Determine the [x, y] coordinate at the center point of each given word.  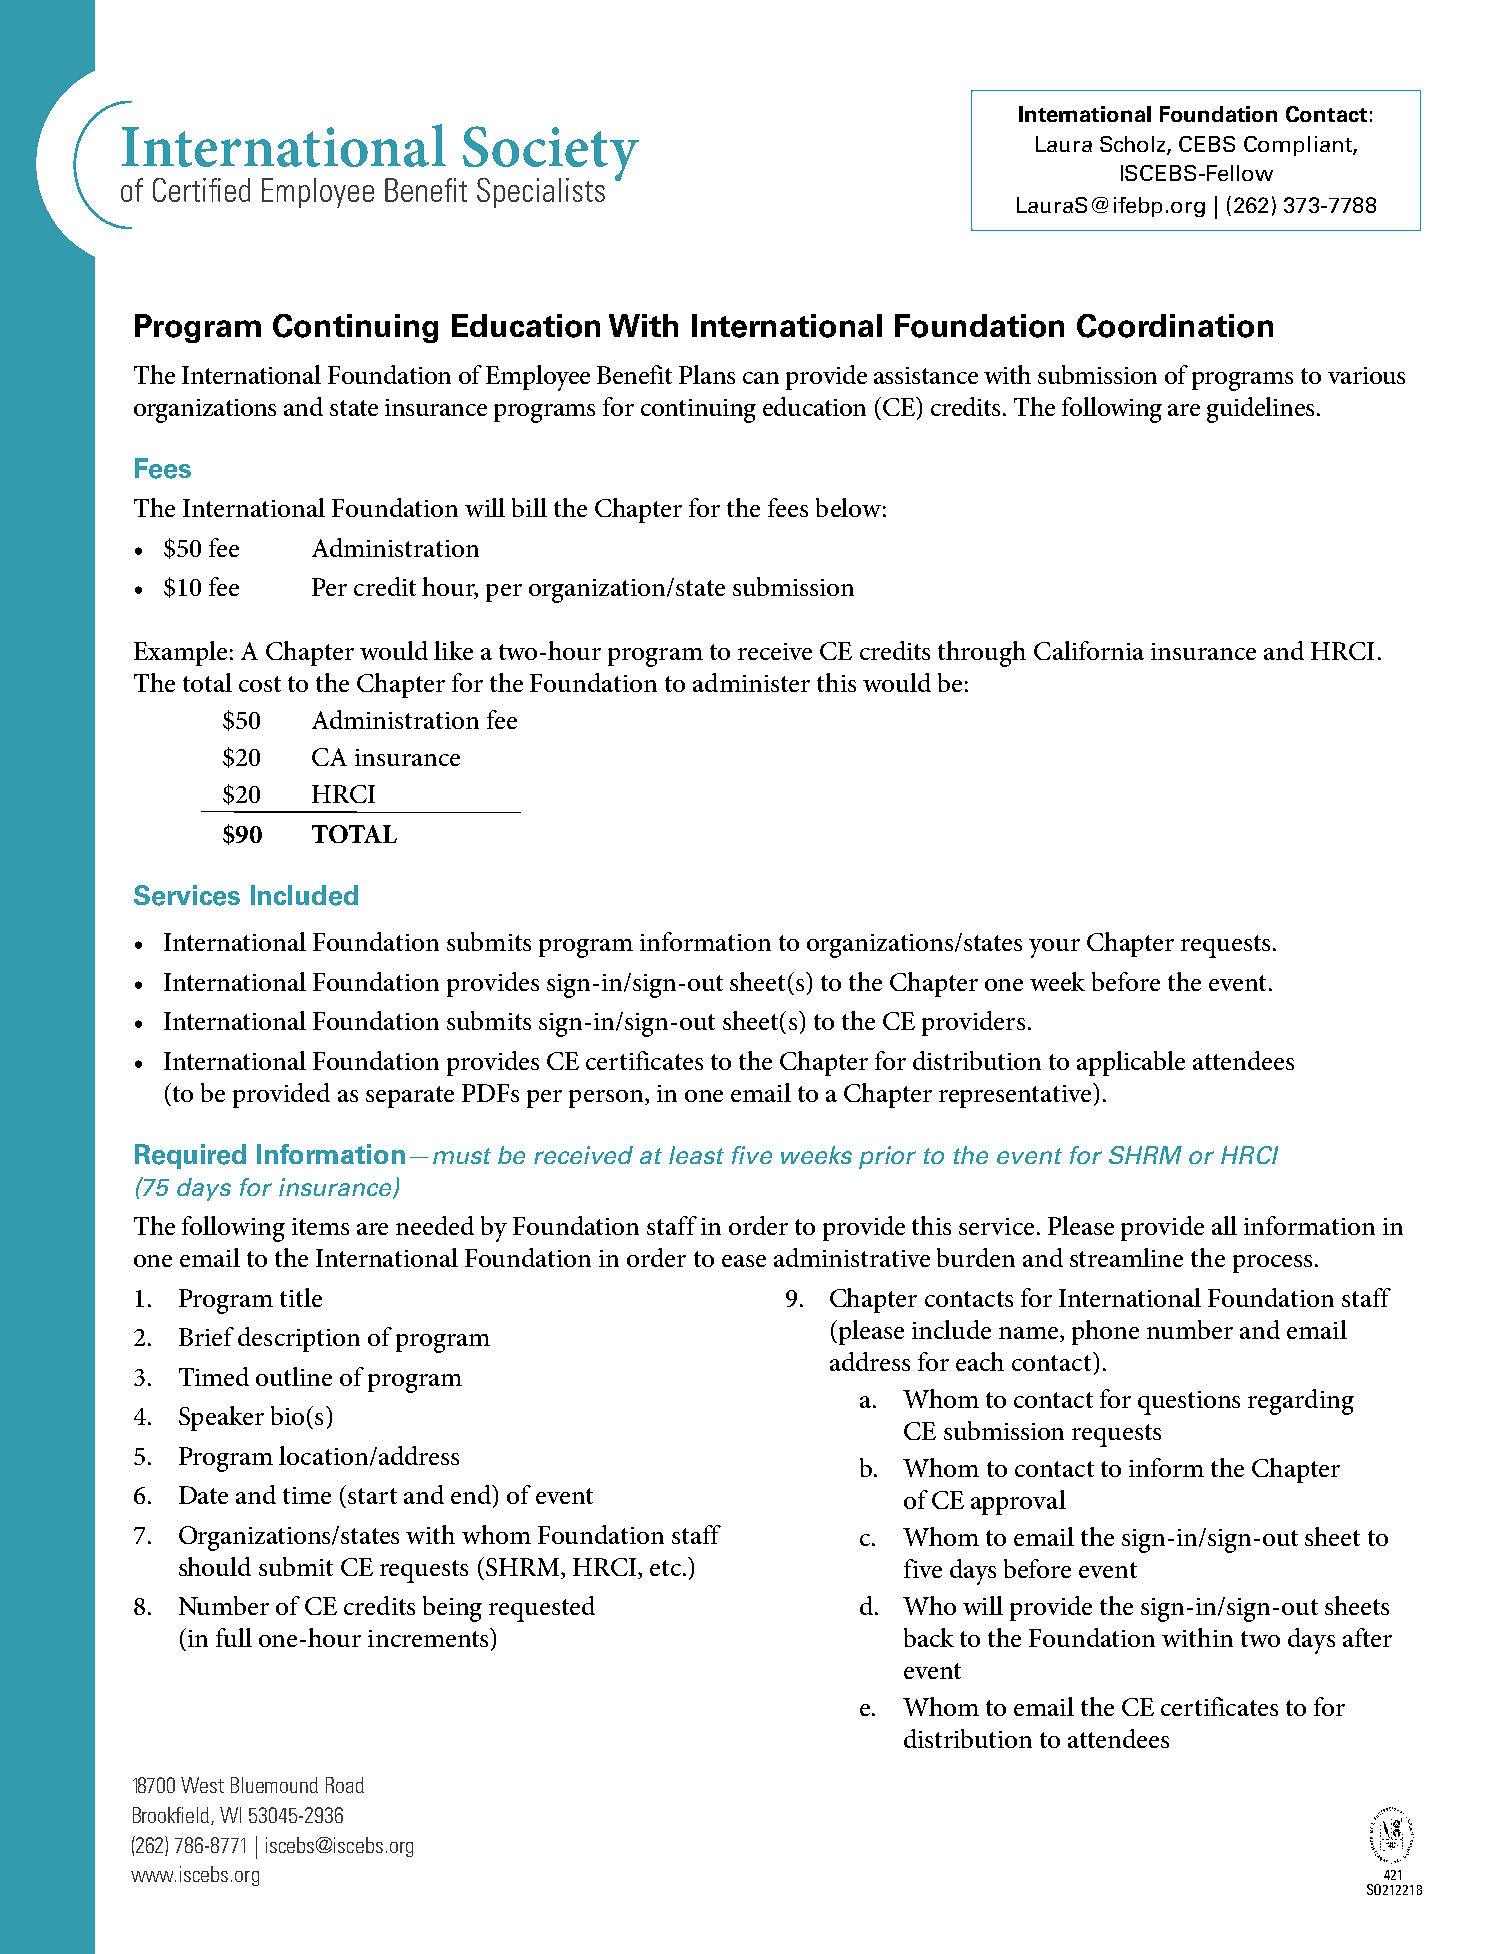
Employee [538, 378]
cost [260, 684]
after [1367, 1637]
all [1224, 1225]
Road [345, 1785]
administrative [852, 1257]
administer [751, 682]
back [929, 1637]
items [320, 1226]
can [761, 378]
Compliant [1299, 146]
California [1089, 650]
